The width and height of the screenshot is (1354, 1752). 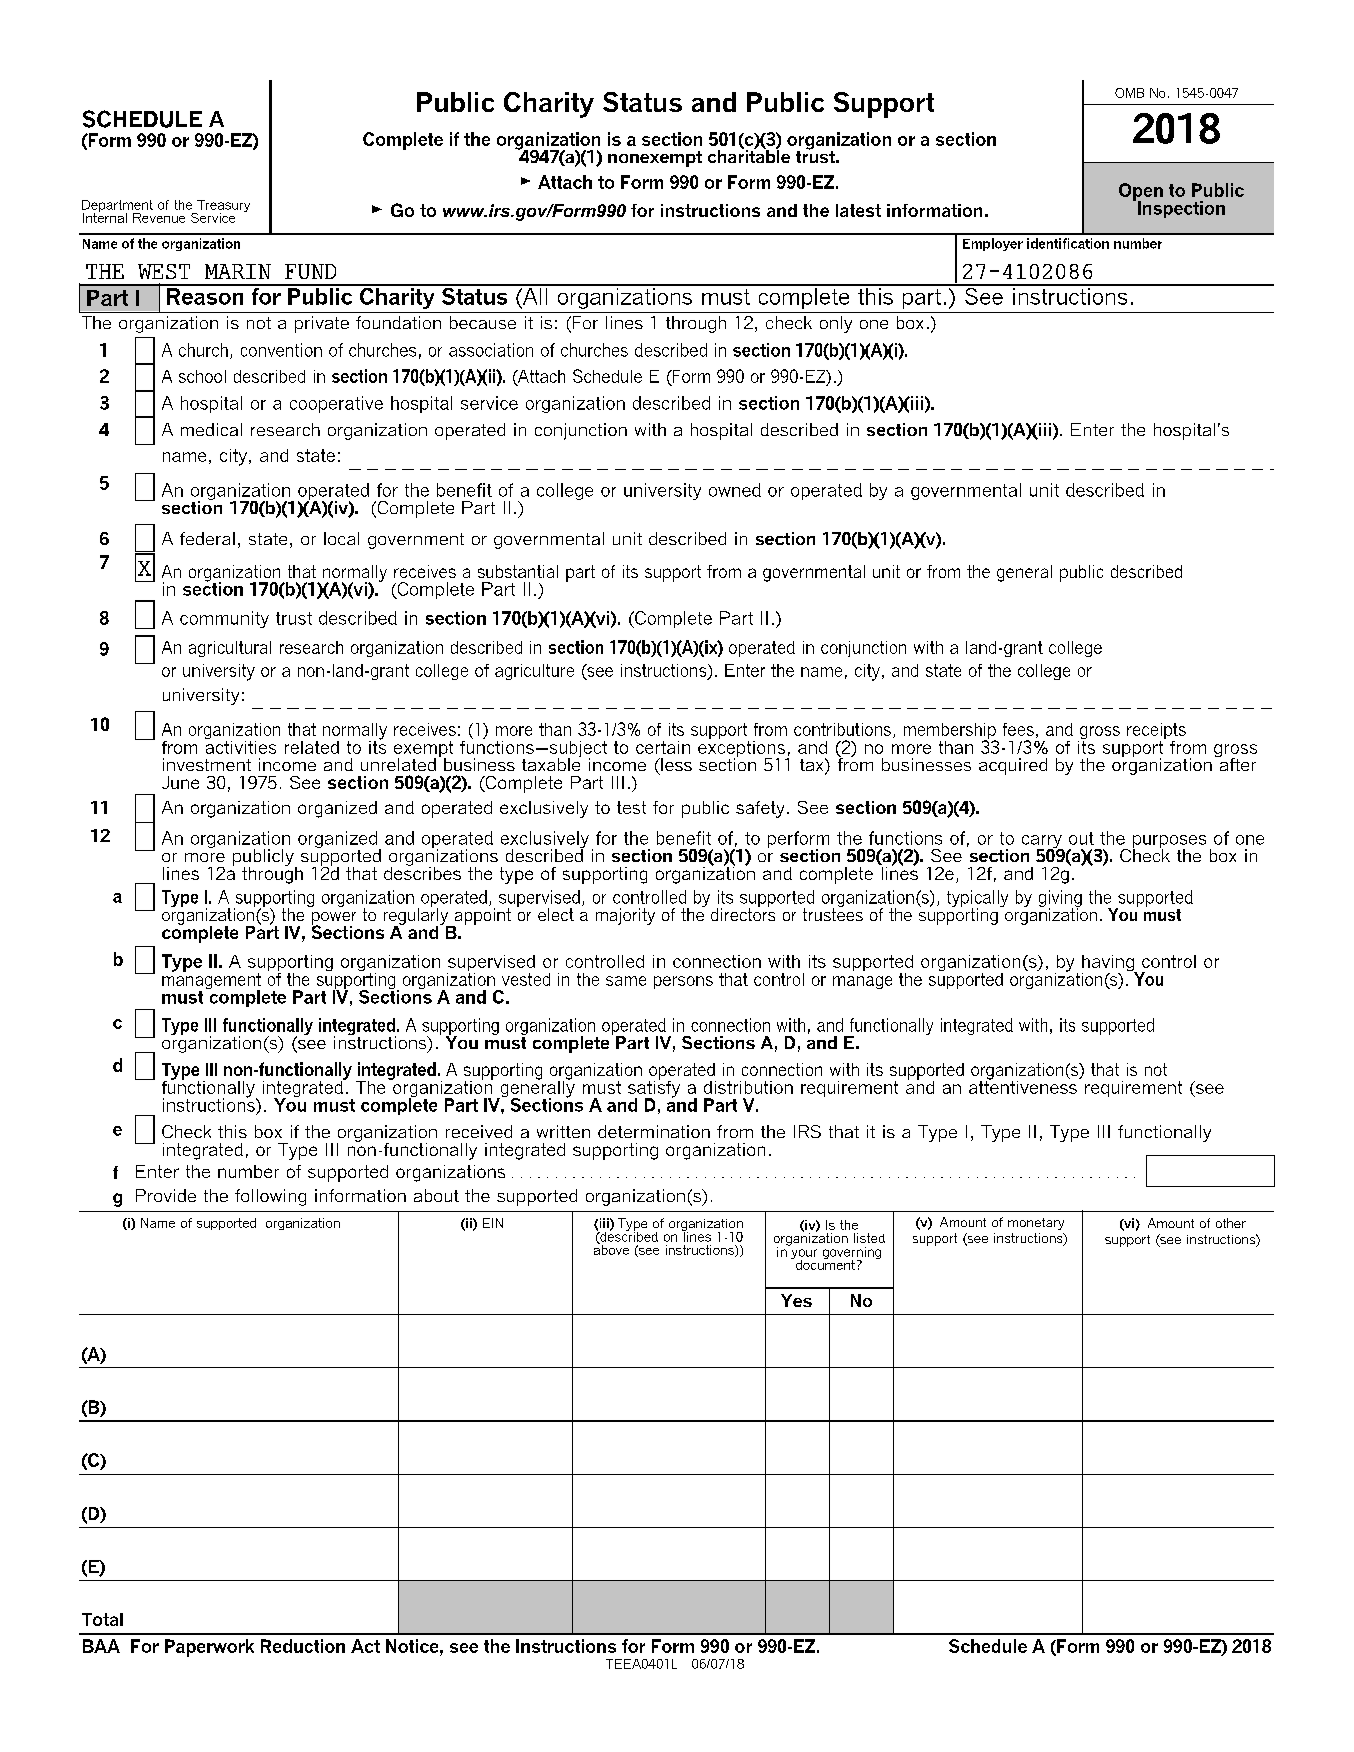 I want to click on majority, so click(x=625, y=916).
